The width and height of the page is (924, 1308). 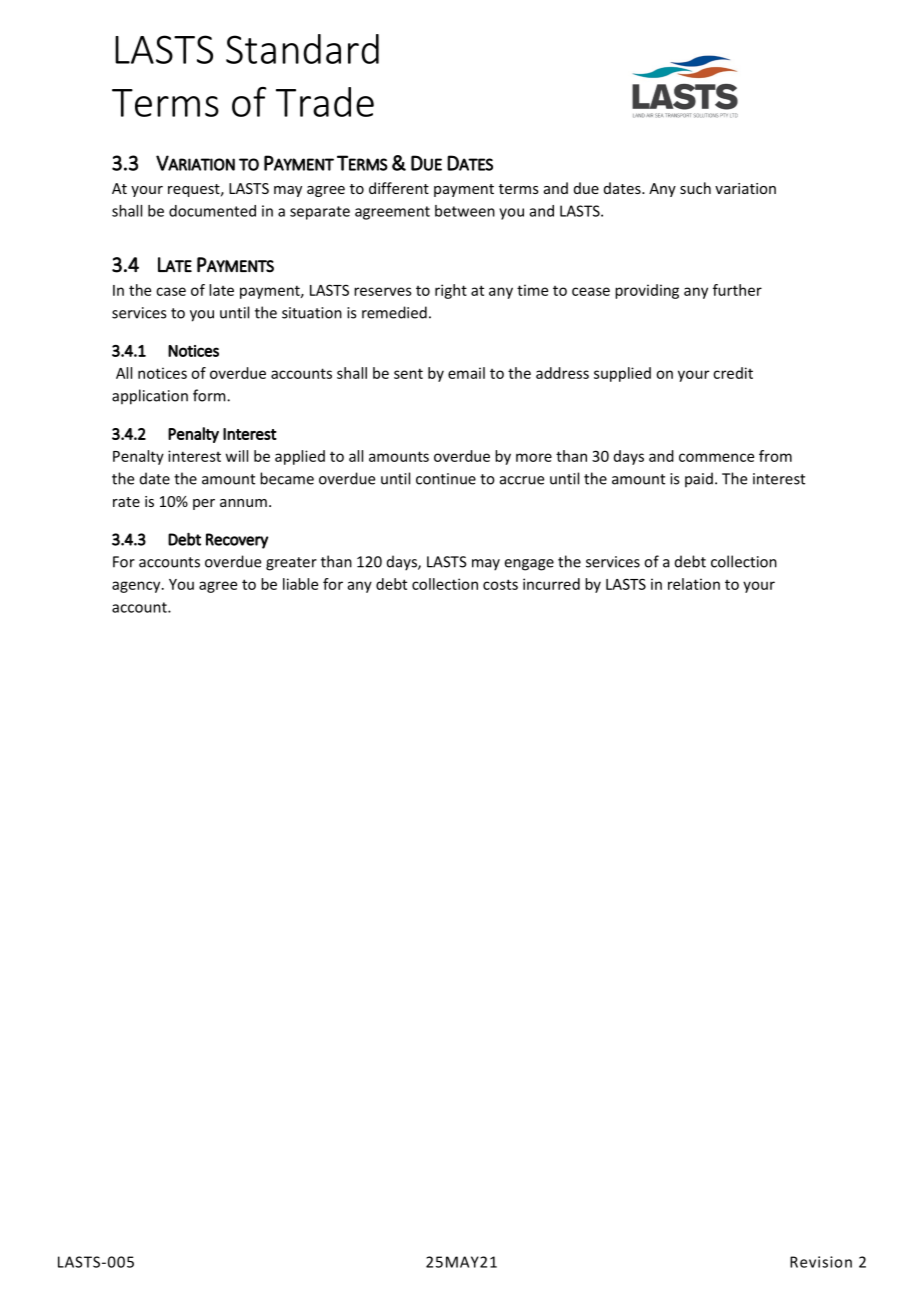 I want to click on costs, so click(x=500, y=584).
